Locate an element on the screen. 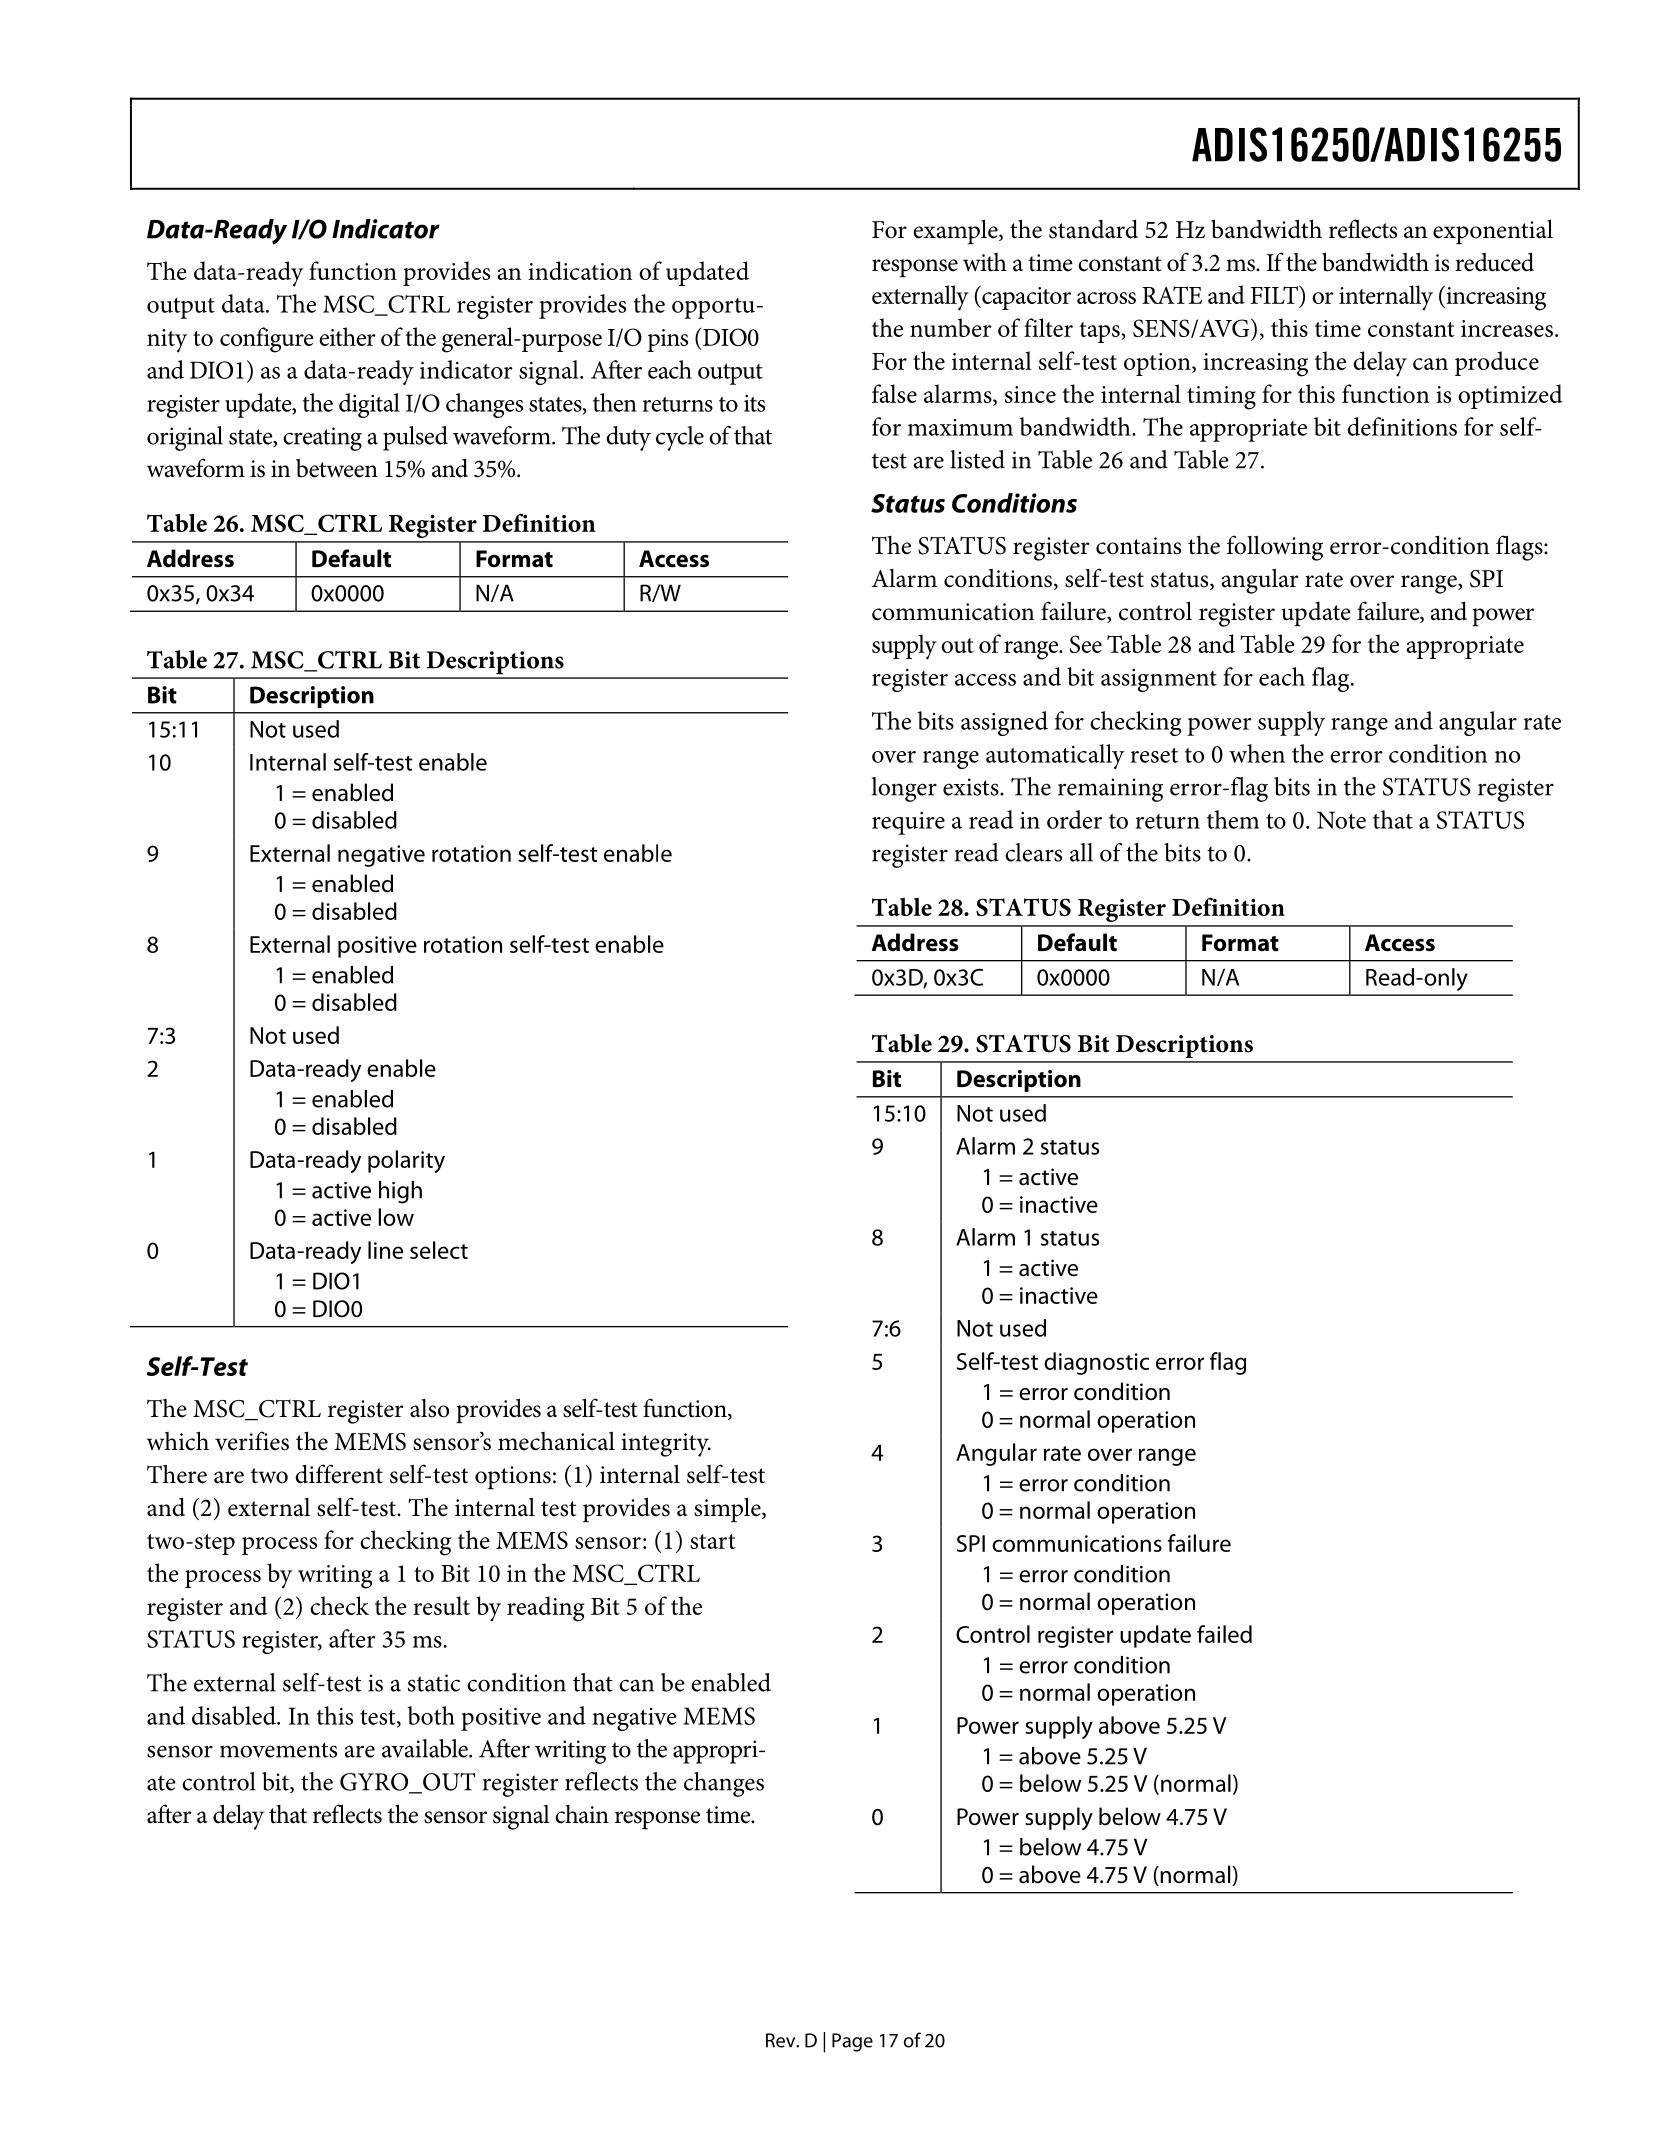 Image resolution: width=1661 pixels, height=2150 pixels. number is located at coordinates (951, 327).
